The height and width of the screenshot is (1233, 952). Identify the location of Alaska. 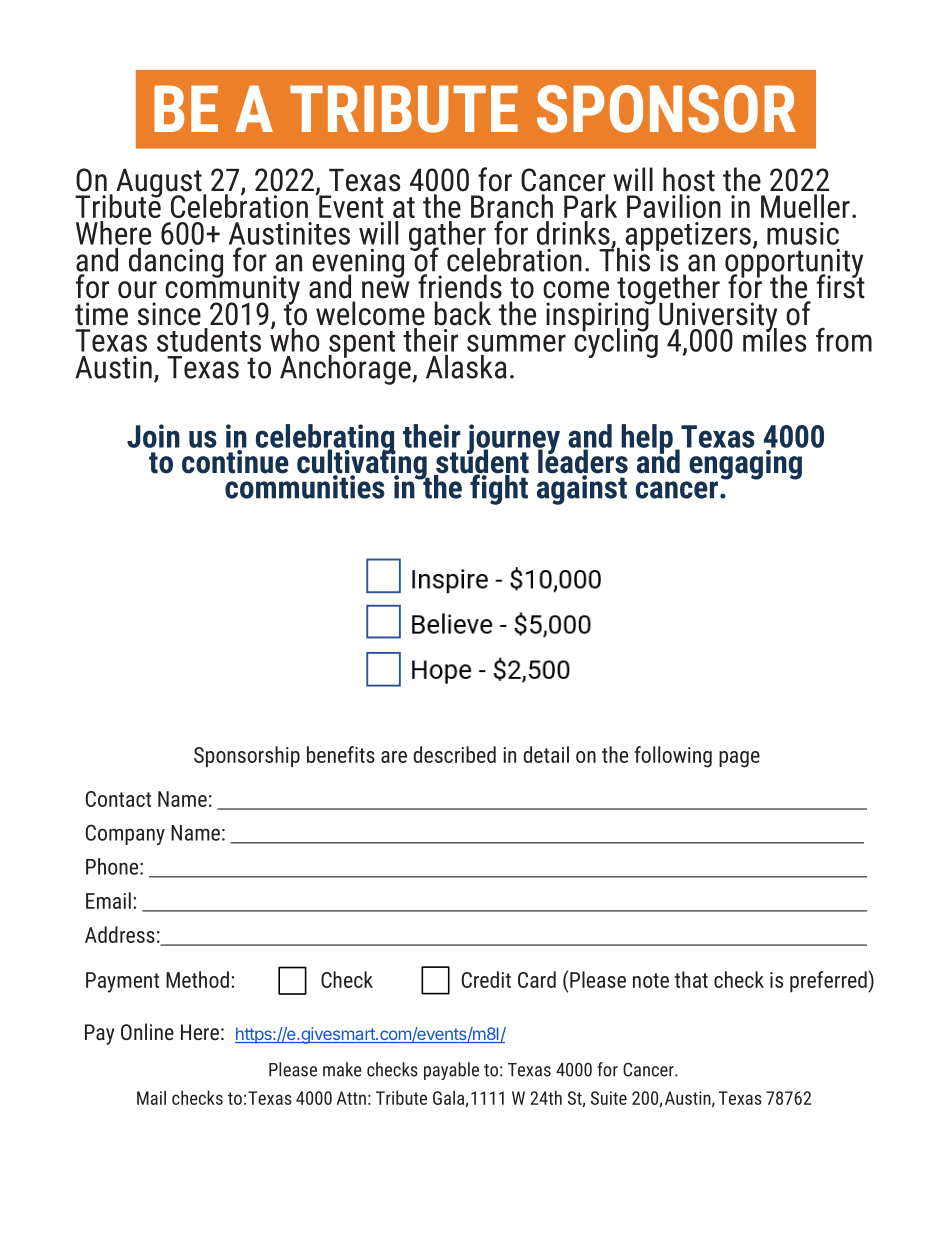
(466, 367).
